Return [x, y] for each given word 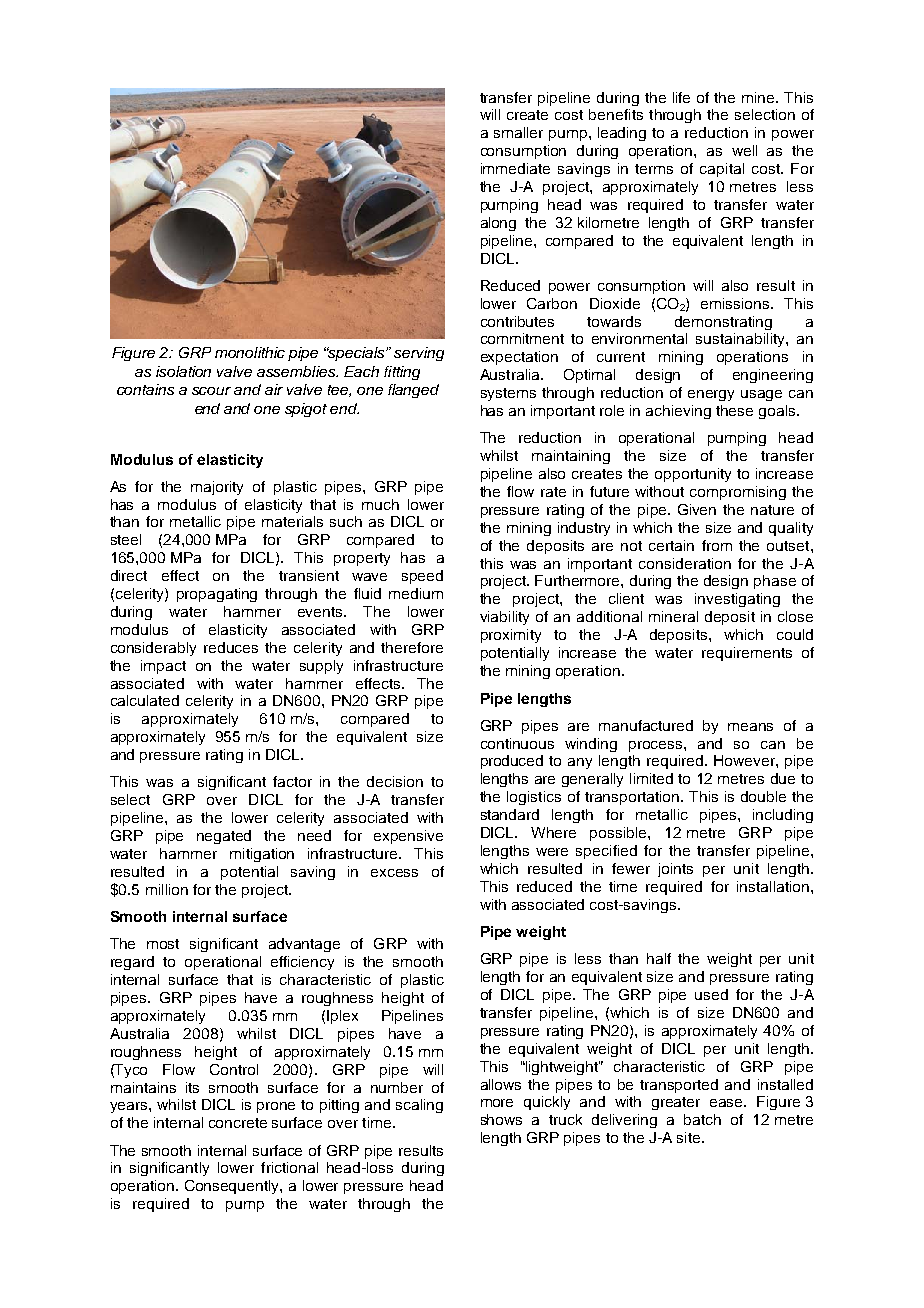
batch [702, 1119]
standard [510, 814]
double [763, 796]
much [380, 504]
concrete [238, 1123]
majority [217, 488]
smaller [518, 132]
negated [224, 837]
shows [501, 1119]
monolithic [250, 352]
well [744, 150]
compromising [738, 493]
